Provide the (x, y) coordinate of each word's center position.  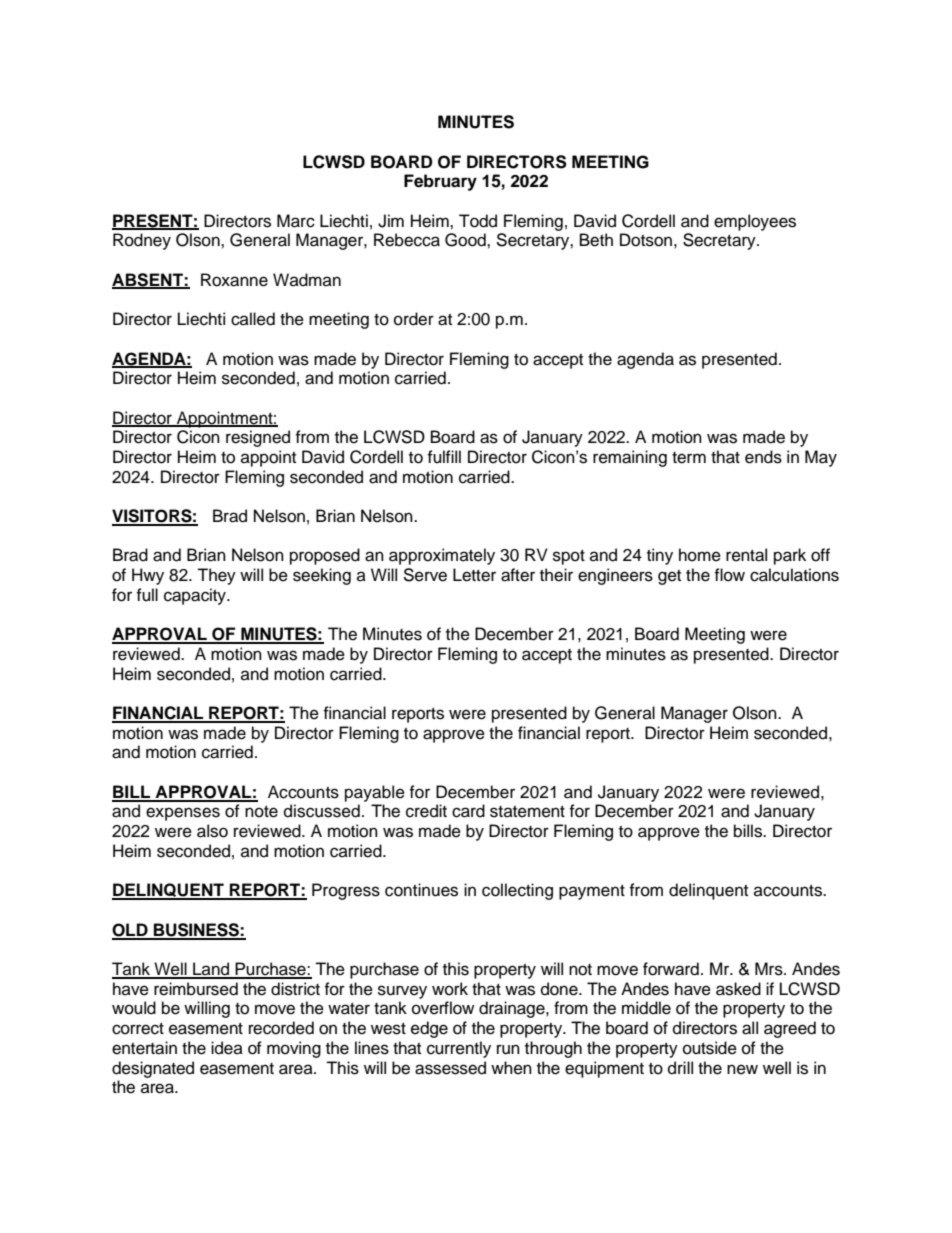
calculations (794, 575)
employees (755, 222)
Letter (474, 575)
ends (763, 457)
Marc (296, 221)
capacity (196, 596)
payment (592, 892)
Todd (478, 221)
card (468, 811)
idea (227, 1048)
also (212, 831)
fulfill (444, 457)
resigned (258, 438)
